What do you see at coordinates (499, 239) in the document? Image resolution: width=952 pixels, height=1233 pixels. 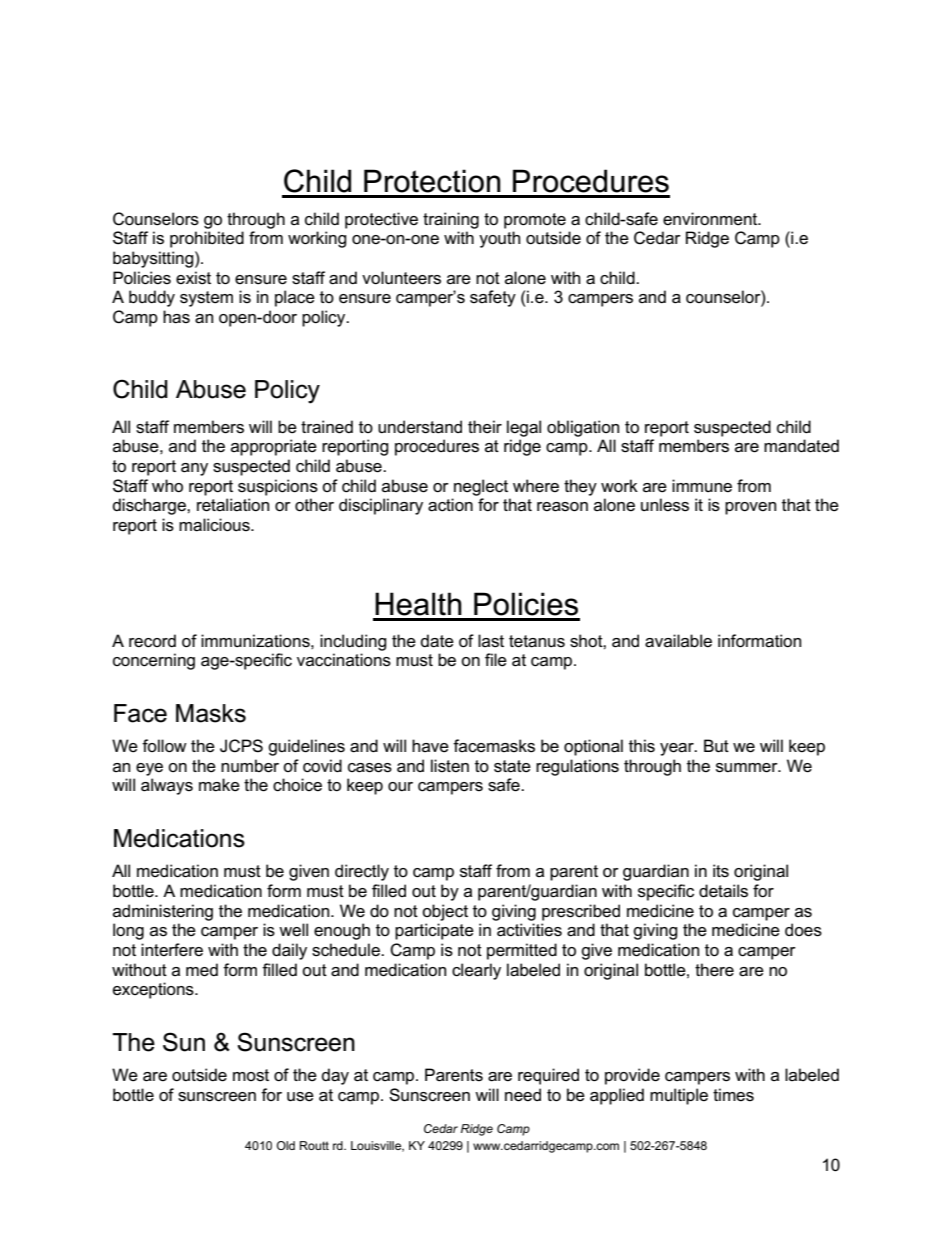 I see `youth` at bounding box center [499, 239].
